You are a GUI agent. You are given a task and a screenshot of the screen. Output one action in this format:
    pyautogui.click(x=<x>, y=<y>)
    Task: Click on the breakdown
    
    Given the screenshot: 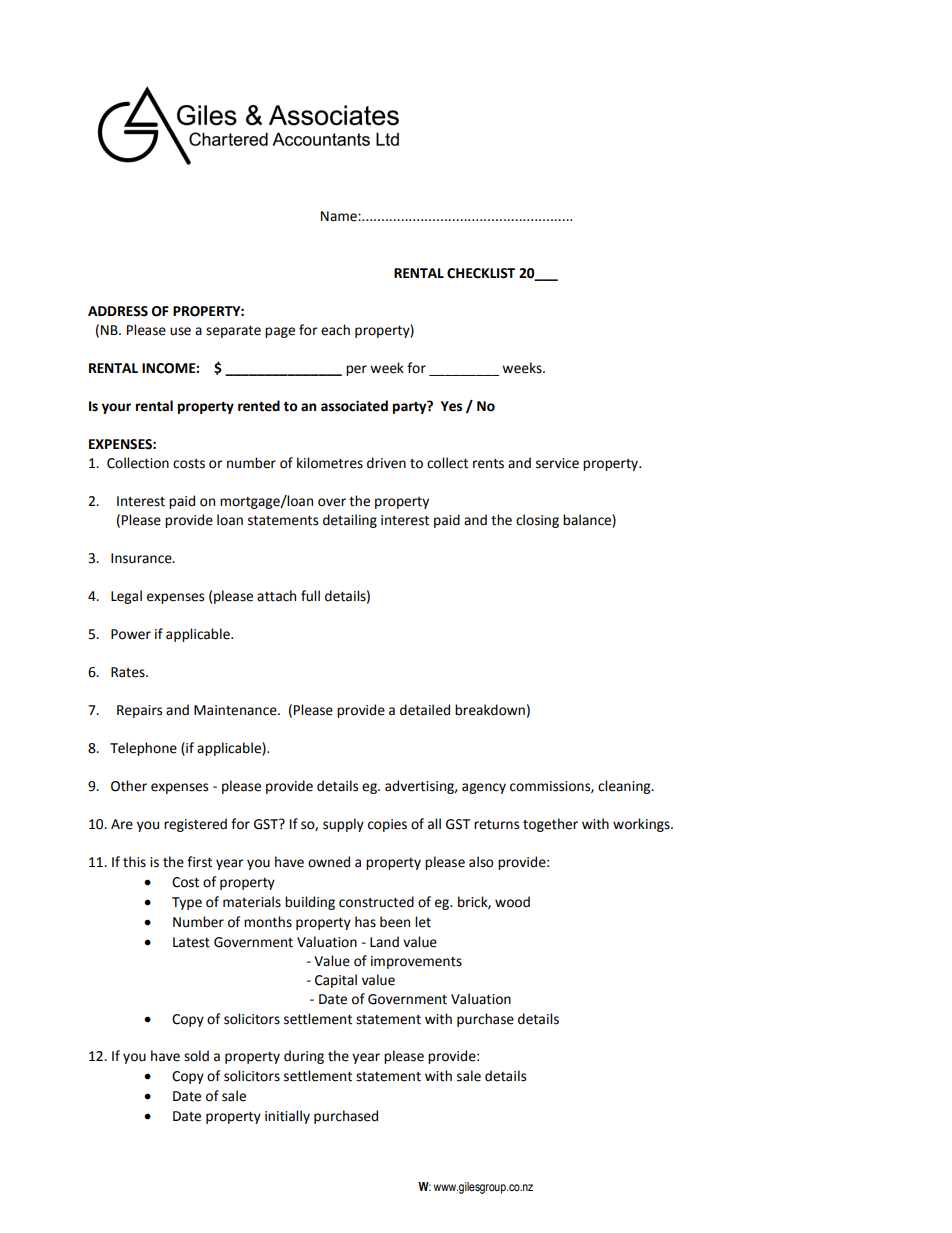 What is the action you would take?
    pyautogui.click(x=490, y=710)
